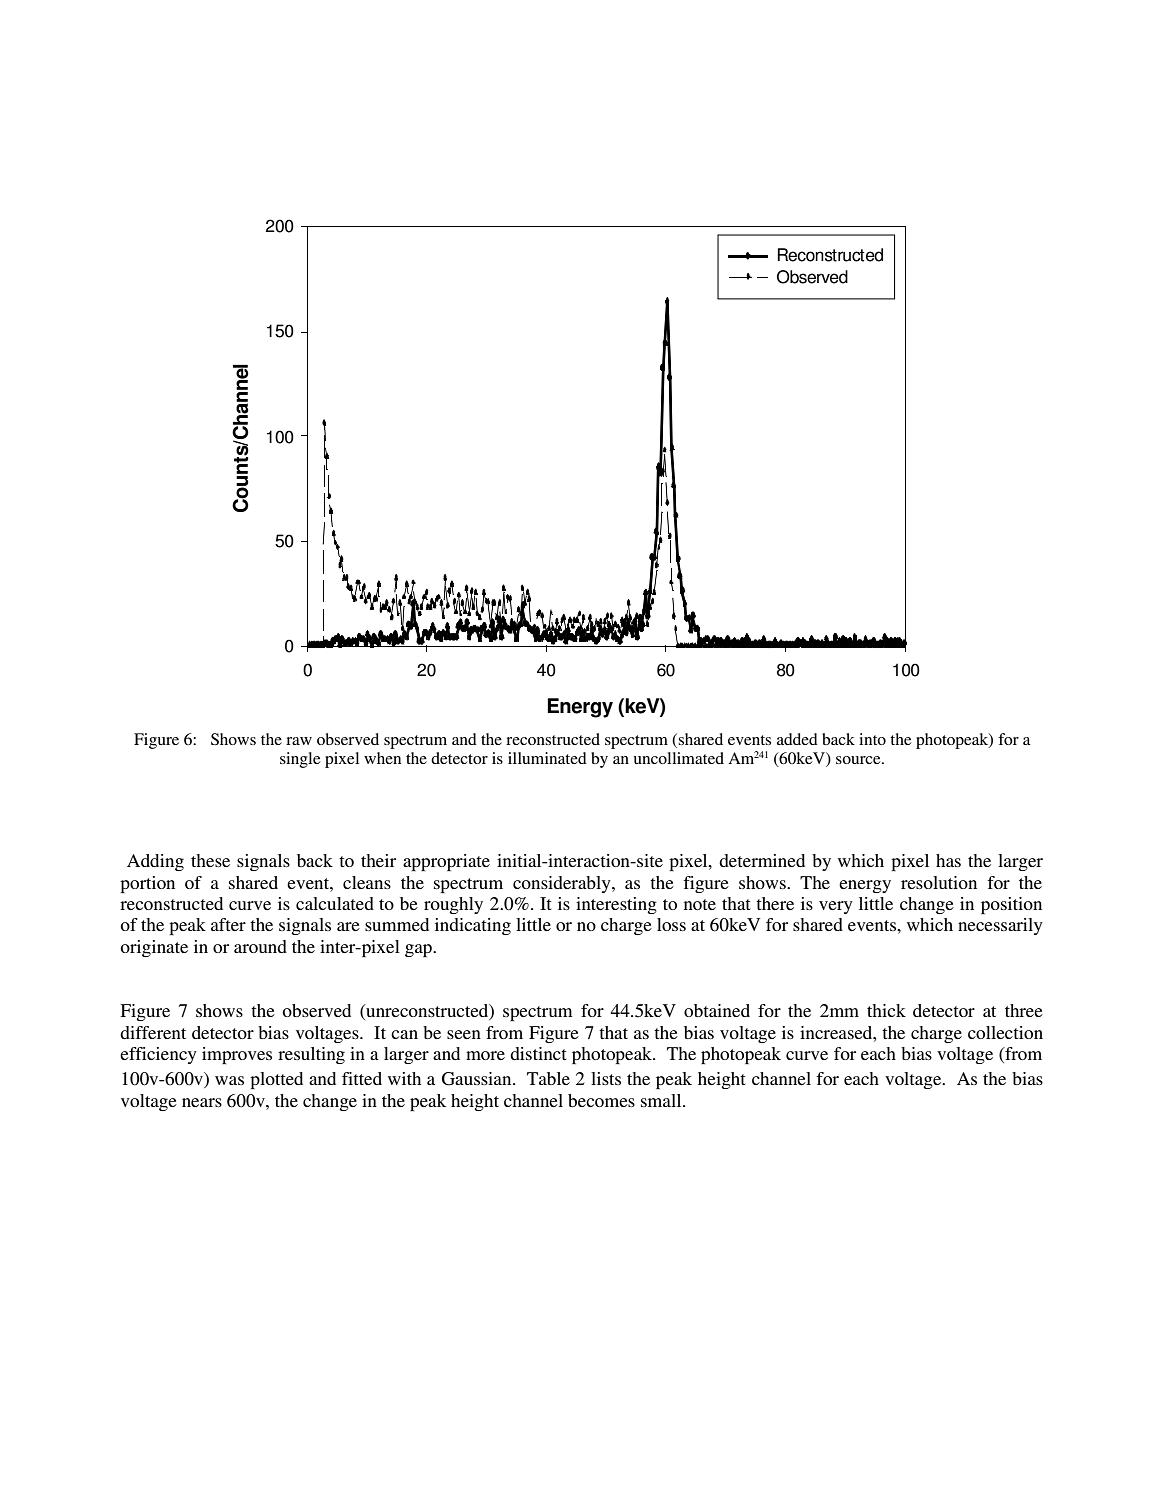  I want to click on was, so click(229, 1080).
